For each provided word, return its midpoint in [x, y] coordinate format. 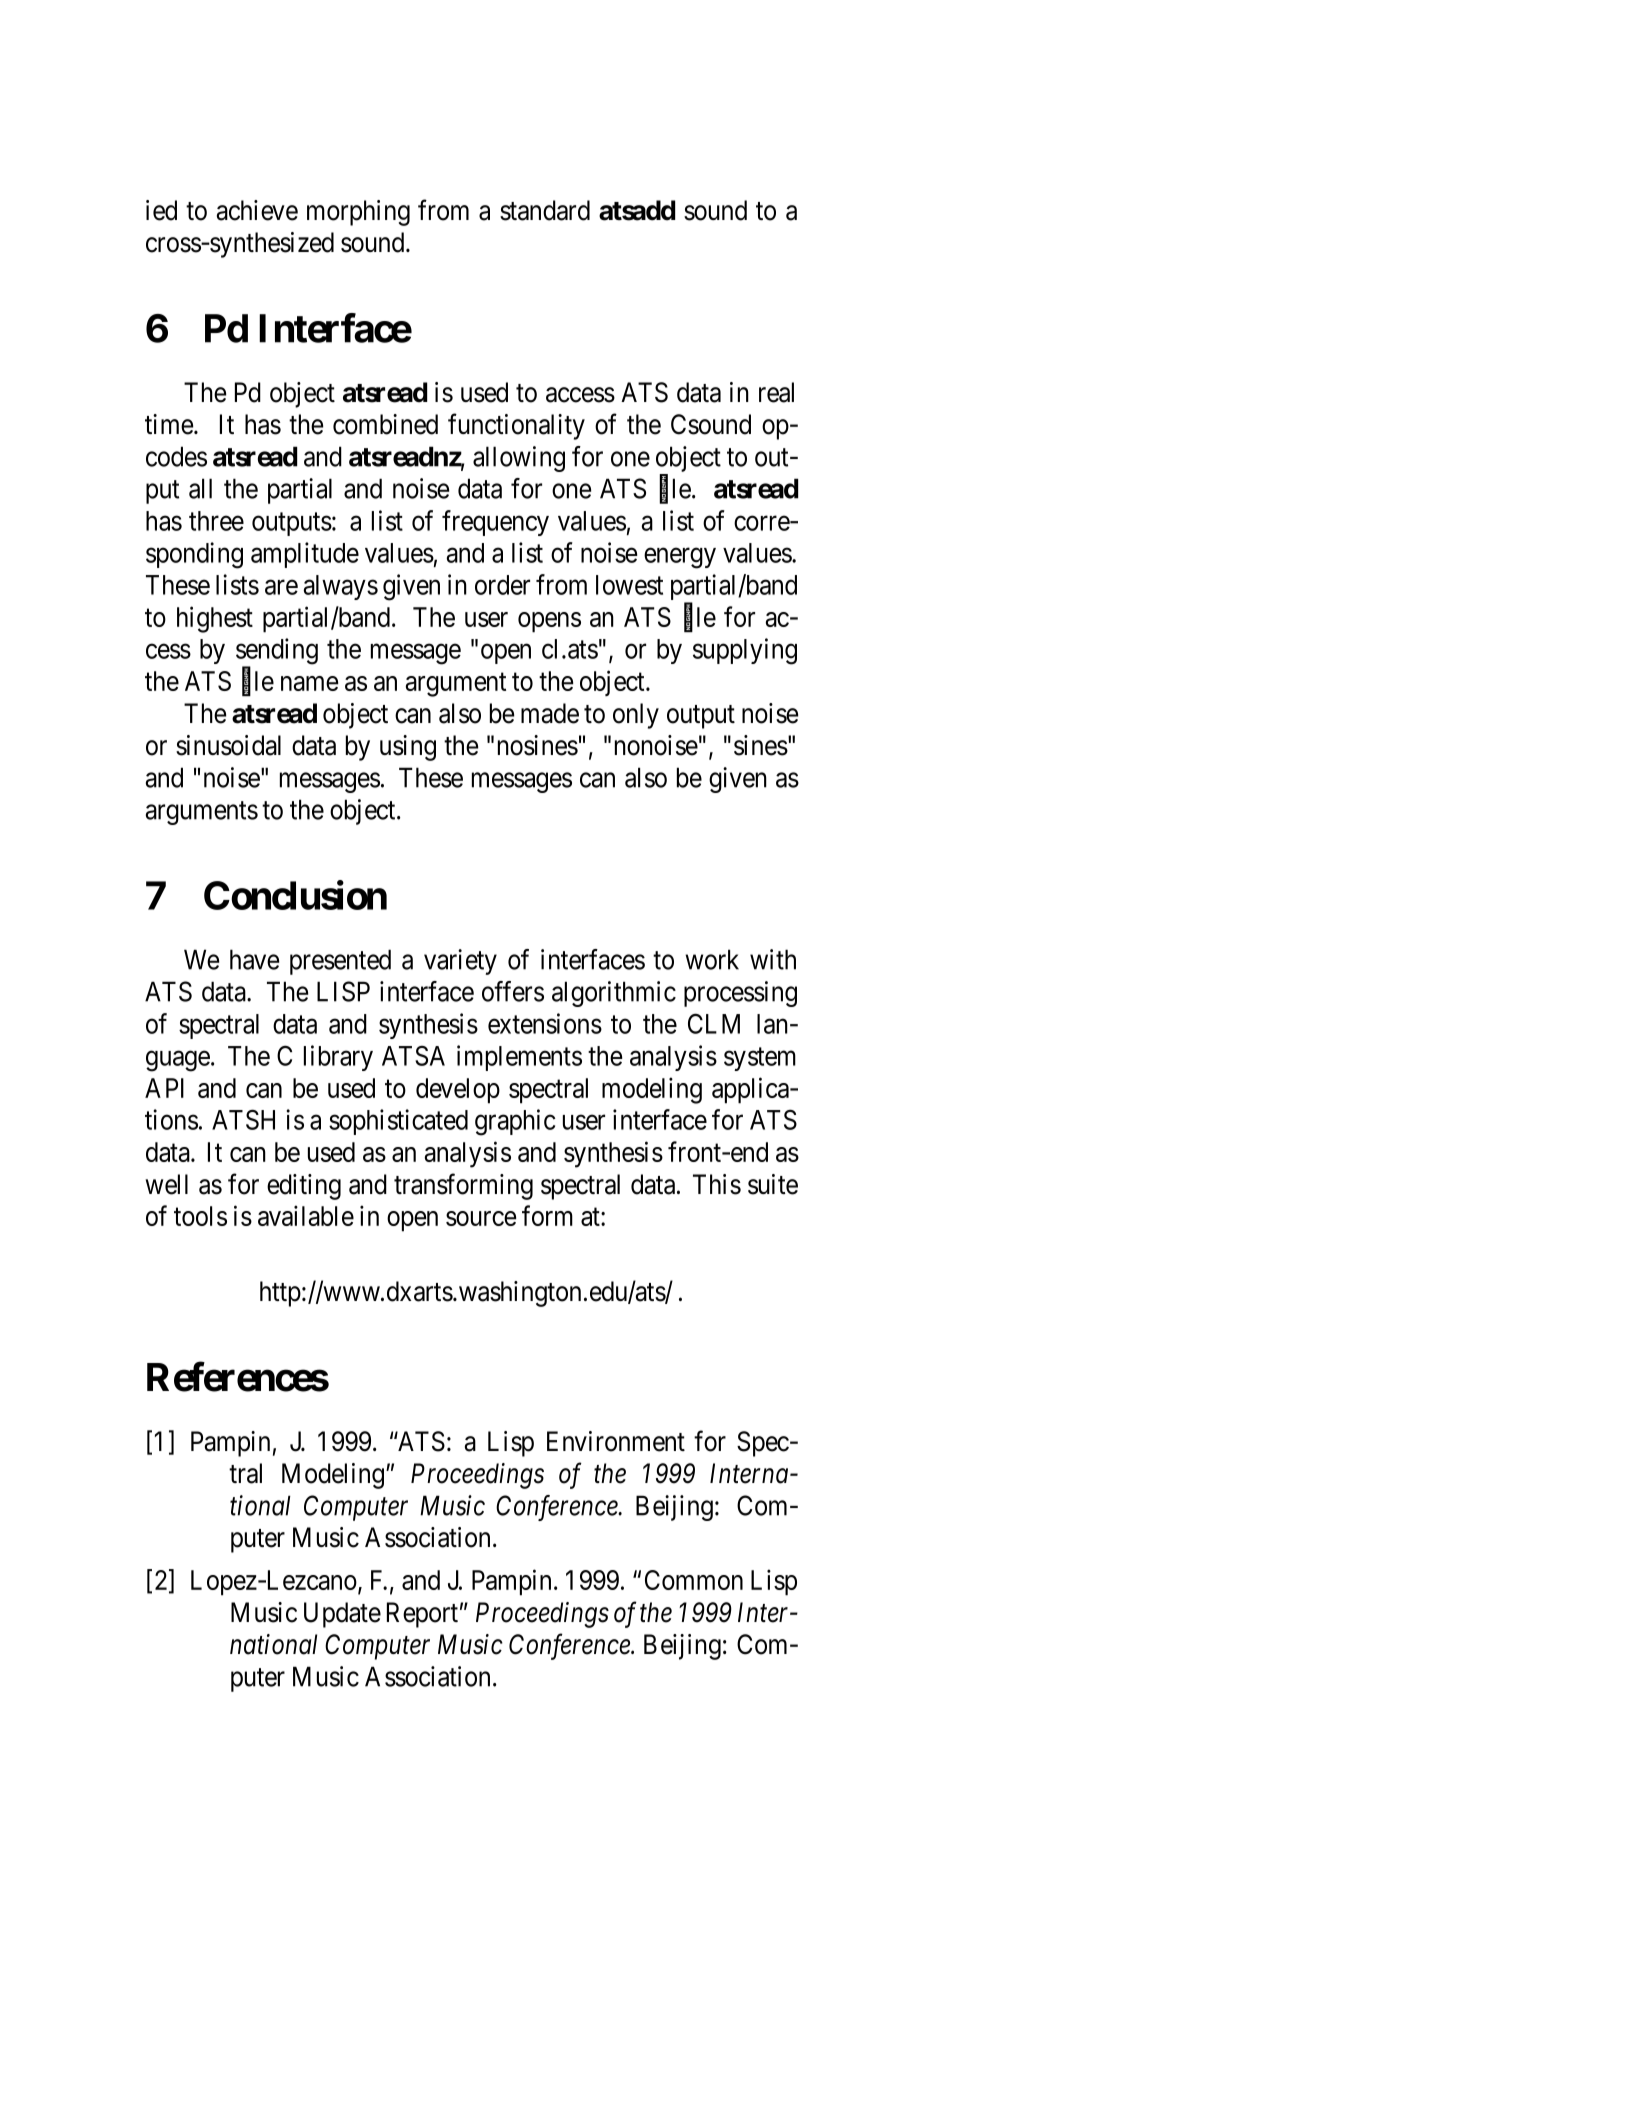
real [776, 392]
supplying [745, 651]
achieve [257, 210]
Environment [616, 1441]
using [408, 748]
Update [342, 1615]
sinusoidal [228, 745]
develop [458, 1091]
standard [545, 210]
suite [773, 1184]
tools [200, 1216]
